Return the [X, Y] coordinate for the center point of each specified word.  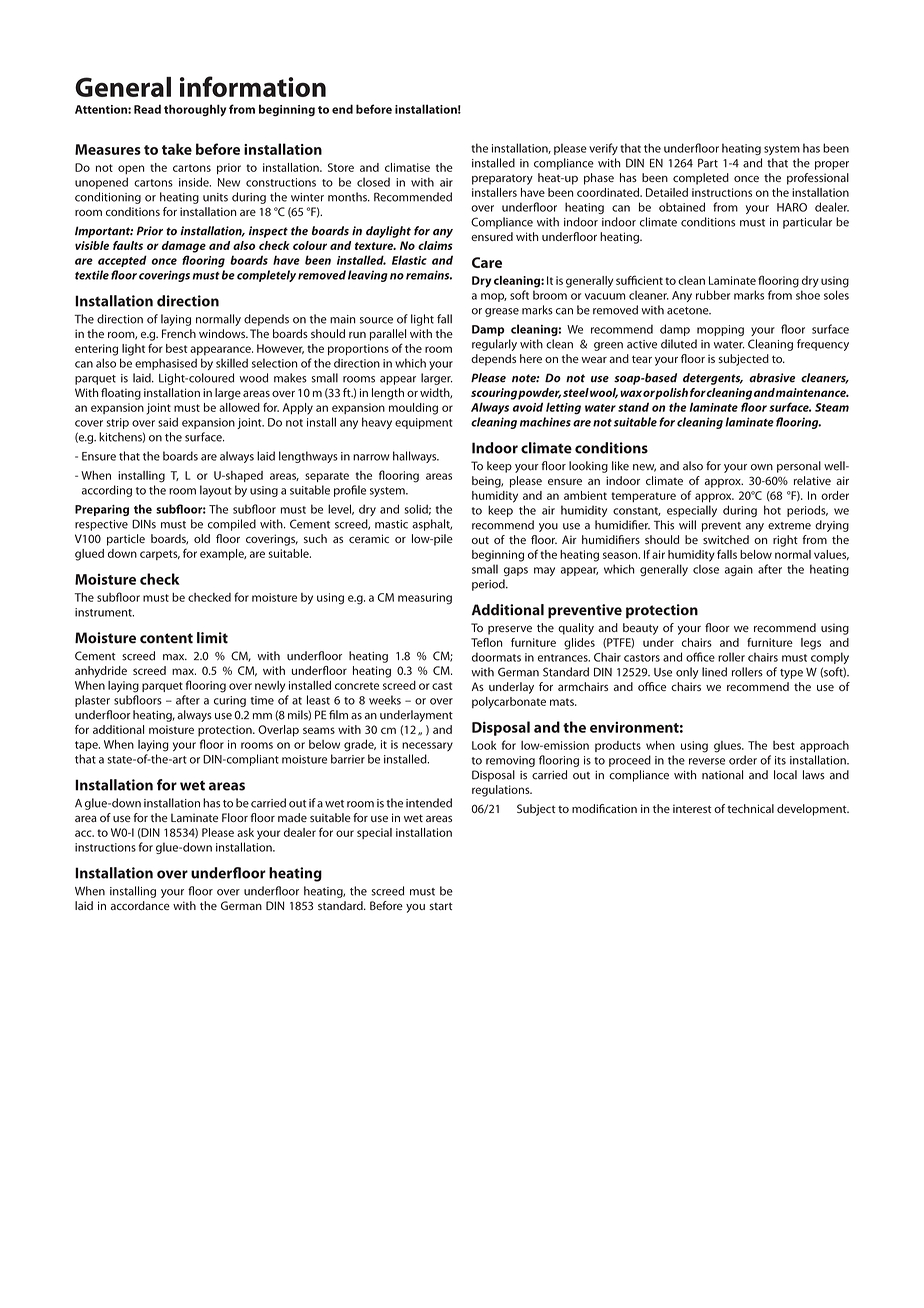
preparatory [502, 179]
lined [714, 672]
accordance [140, 905]
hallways [416, 457]
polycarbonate [509, 703]
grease [502, 312]
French [179, 333]
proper [832, 165]
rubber [713, 295]
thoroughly [195, 110]
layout [216, 491]
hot [772, 510]
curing [230, 701]
